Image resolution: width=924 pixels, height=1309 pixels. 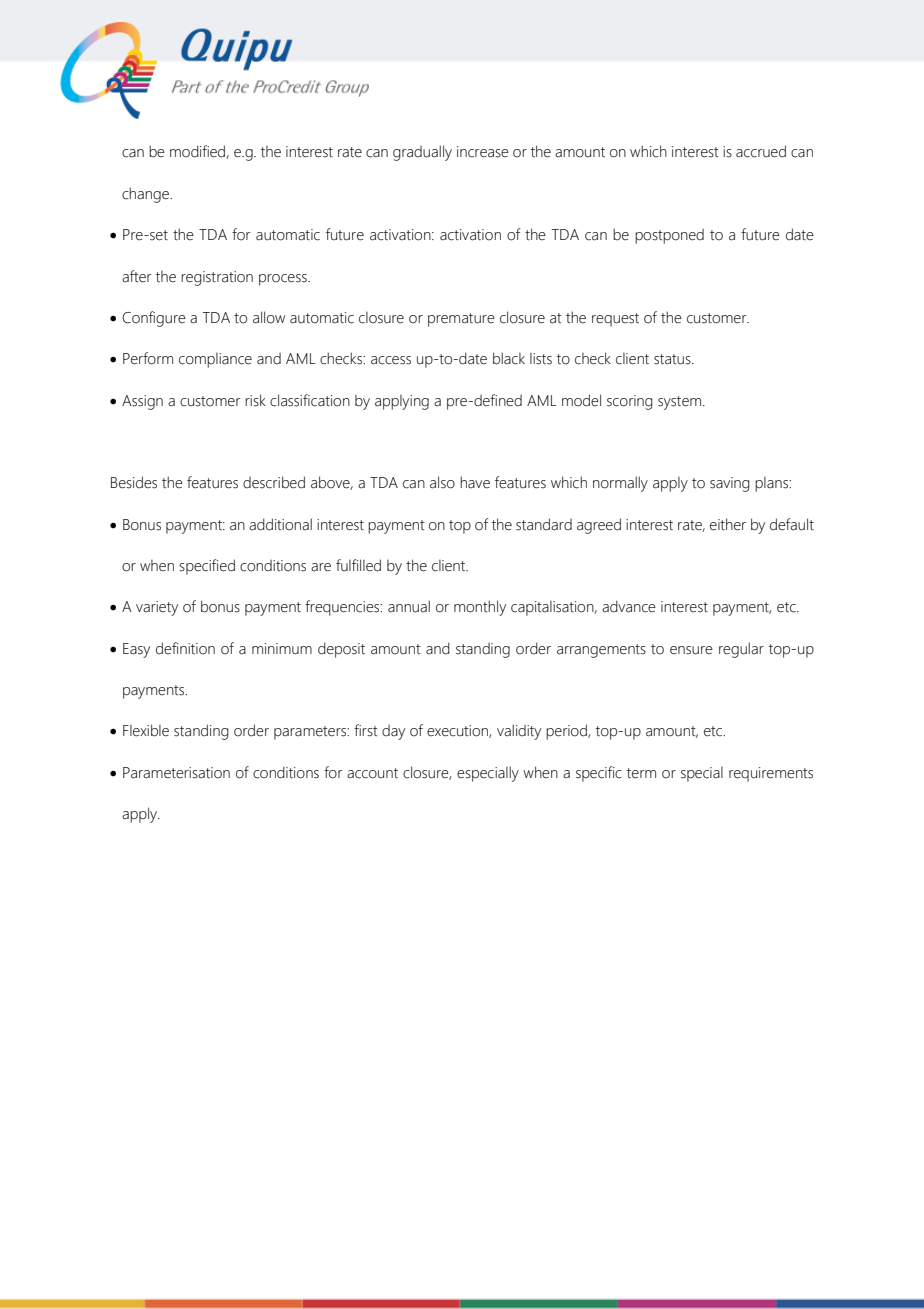 I want to click on change, so click(x=146, y=195).
